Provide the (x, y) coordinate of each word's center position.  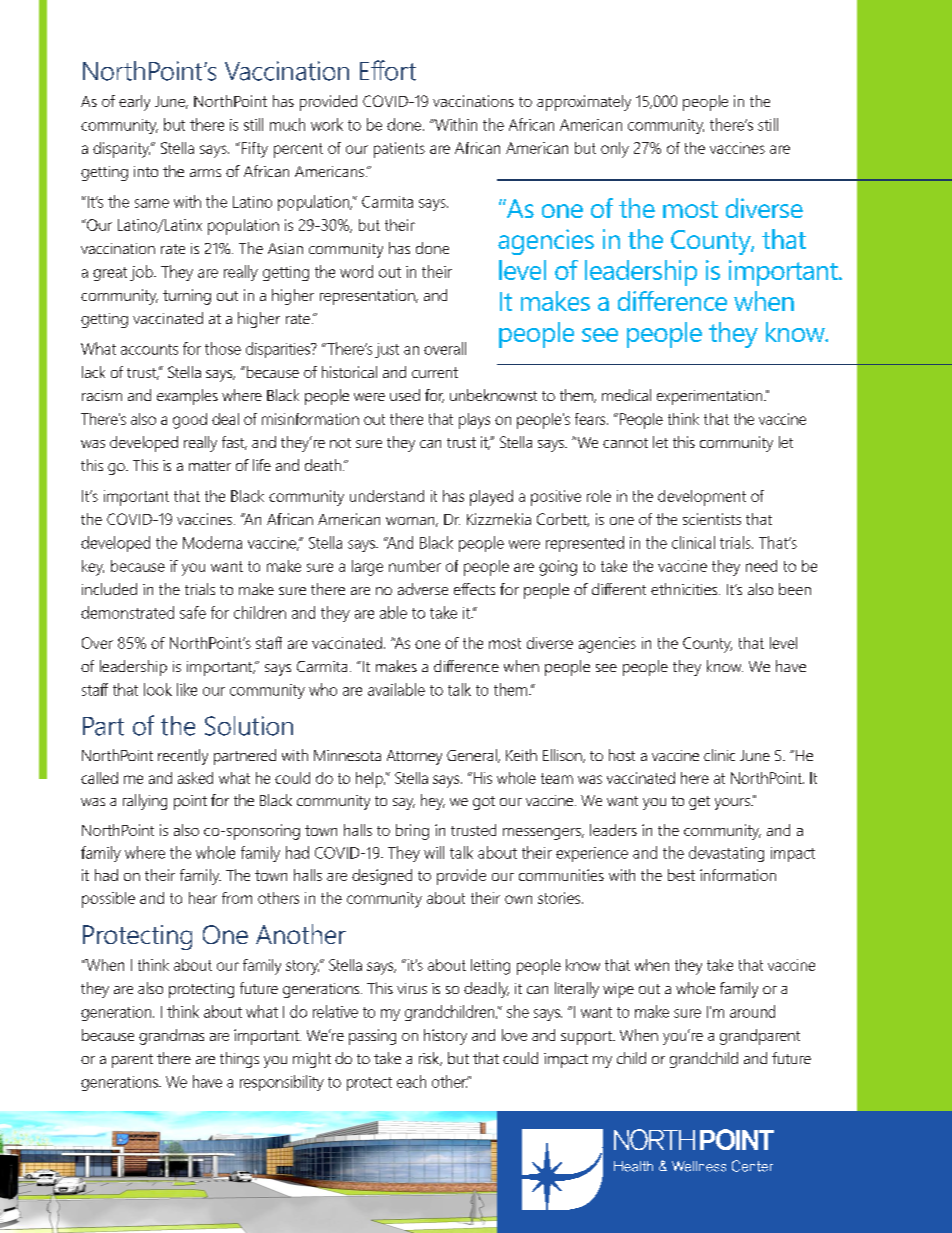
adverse (423, 589)
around (752, 1011)
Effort (388, 70)
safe (193, 612)
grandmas (171, 1037)
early (134, 103)
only (615, 150)
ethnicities (685, 589)
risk (430, 1059)
